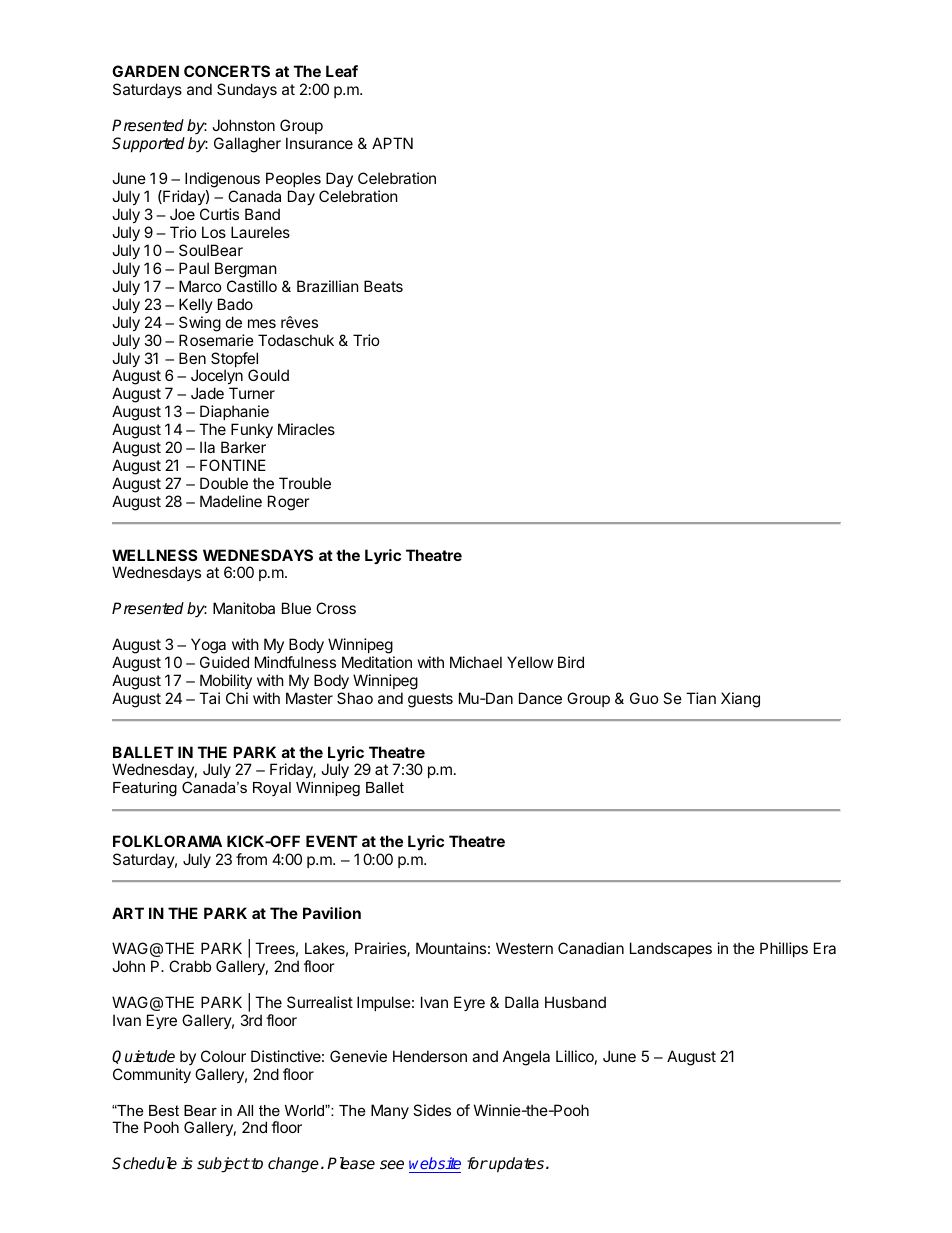 Image resolution: width=952 pixels, height=1233 pixels. I want to click on Leaf, so click(342, 71).
